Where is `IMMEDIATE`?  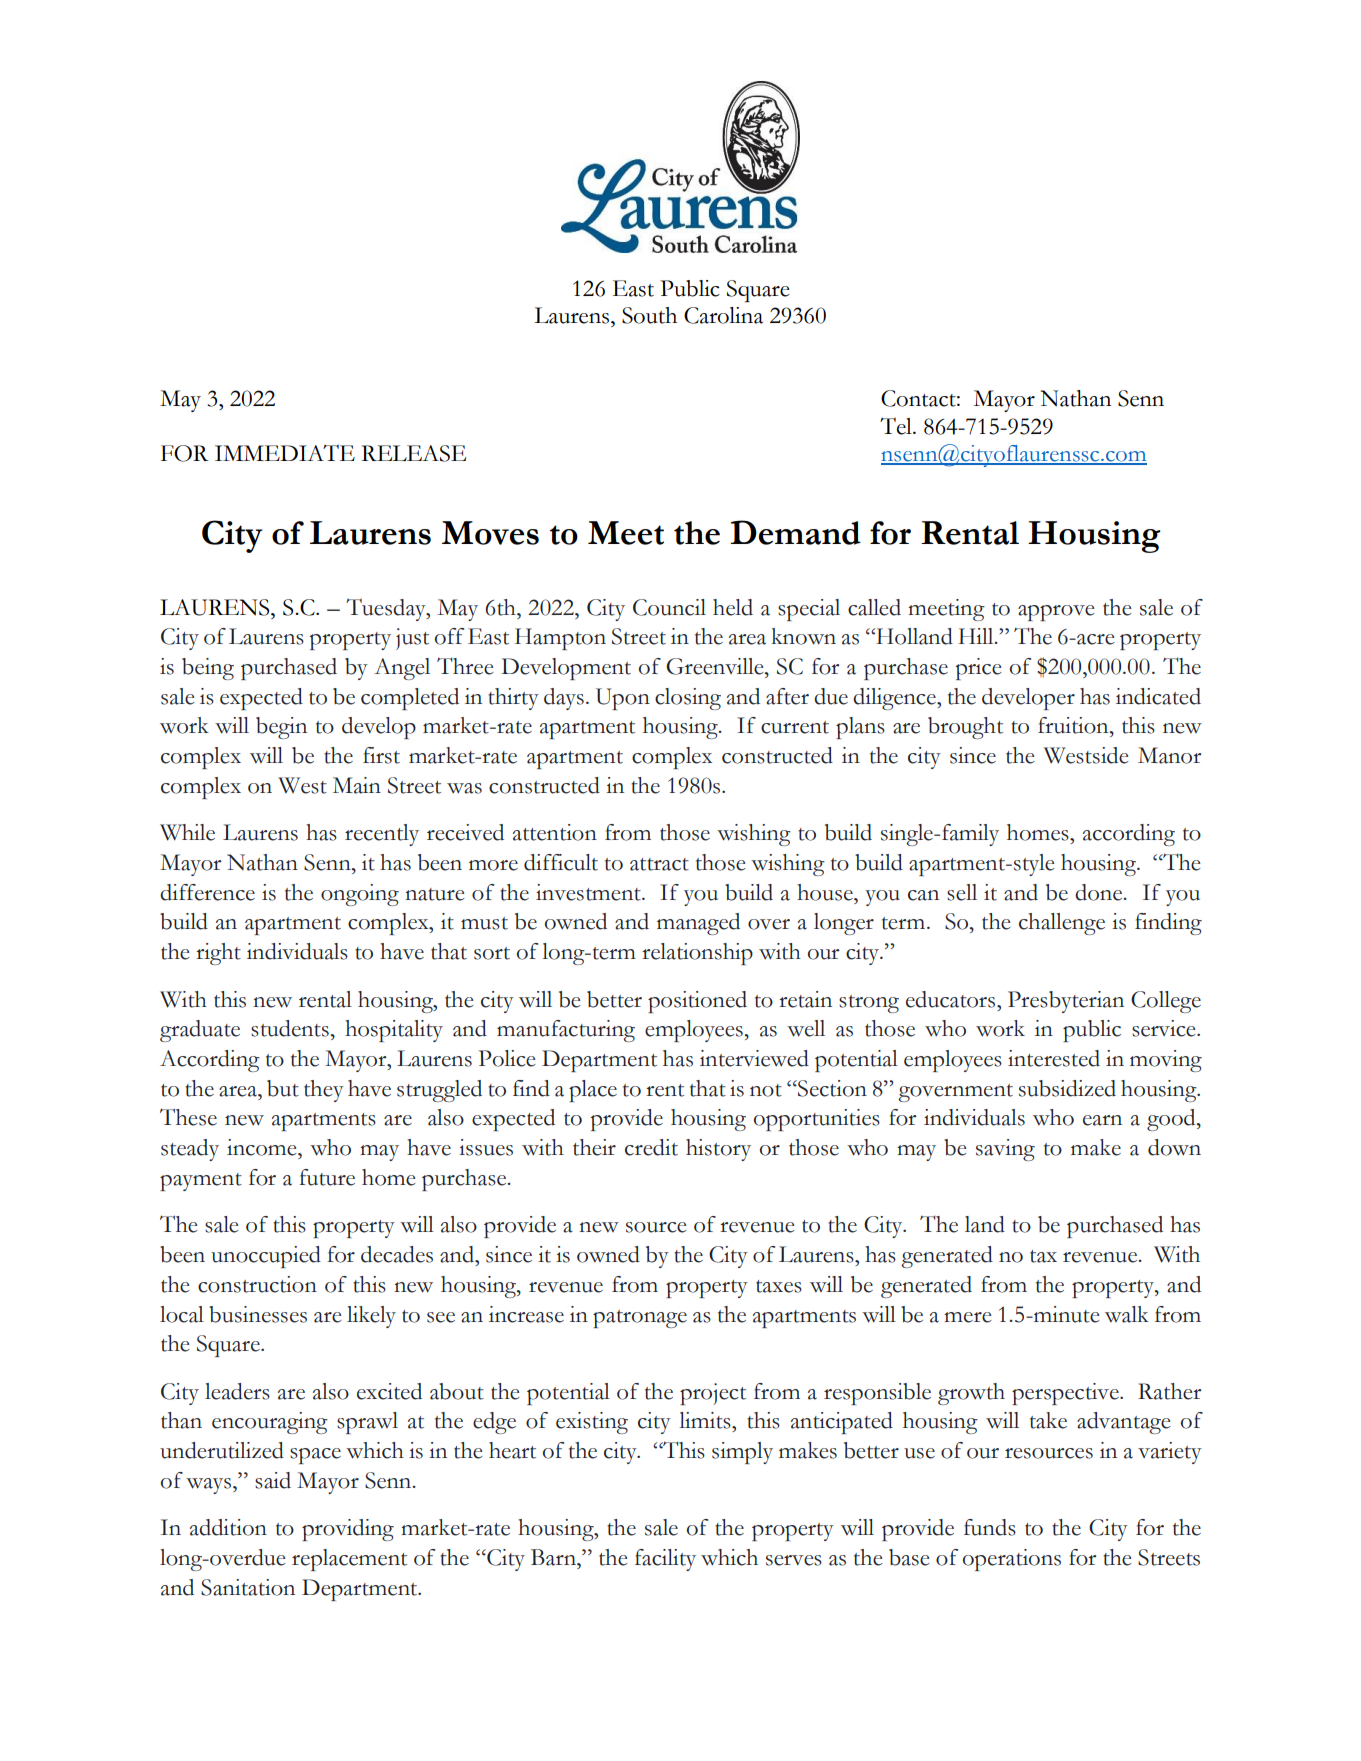
IMMEDIATE is located at coordinates (285, 452).
